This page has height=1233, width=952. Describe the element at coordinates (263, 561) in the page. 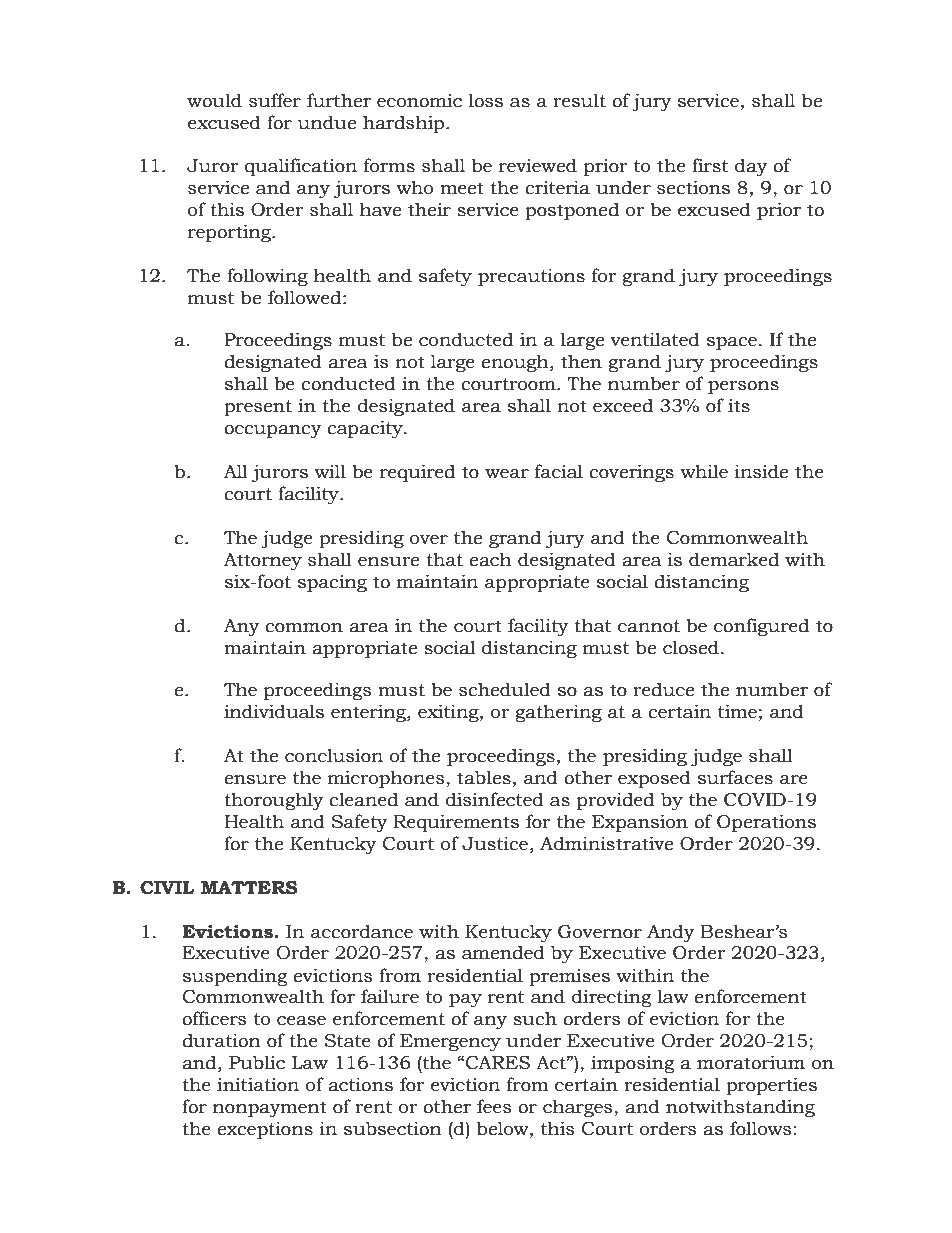

I see `Attorney` at that location.
